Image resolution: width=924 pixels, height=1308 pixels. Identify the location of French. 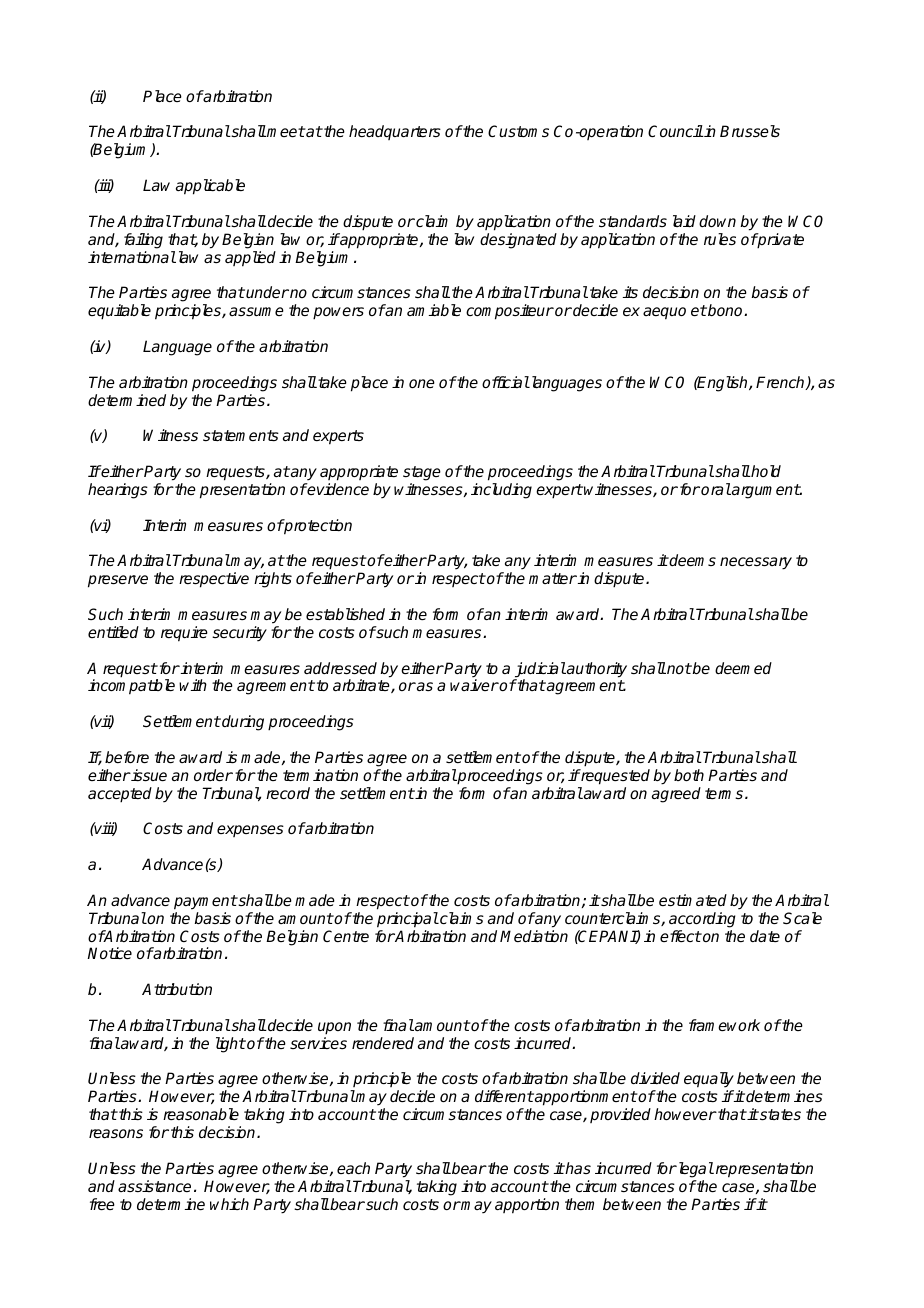
(781, 383).
